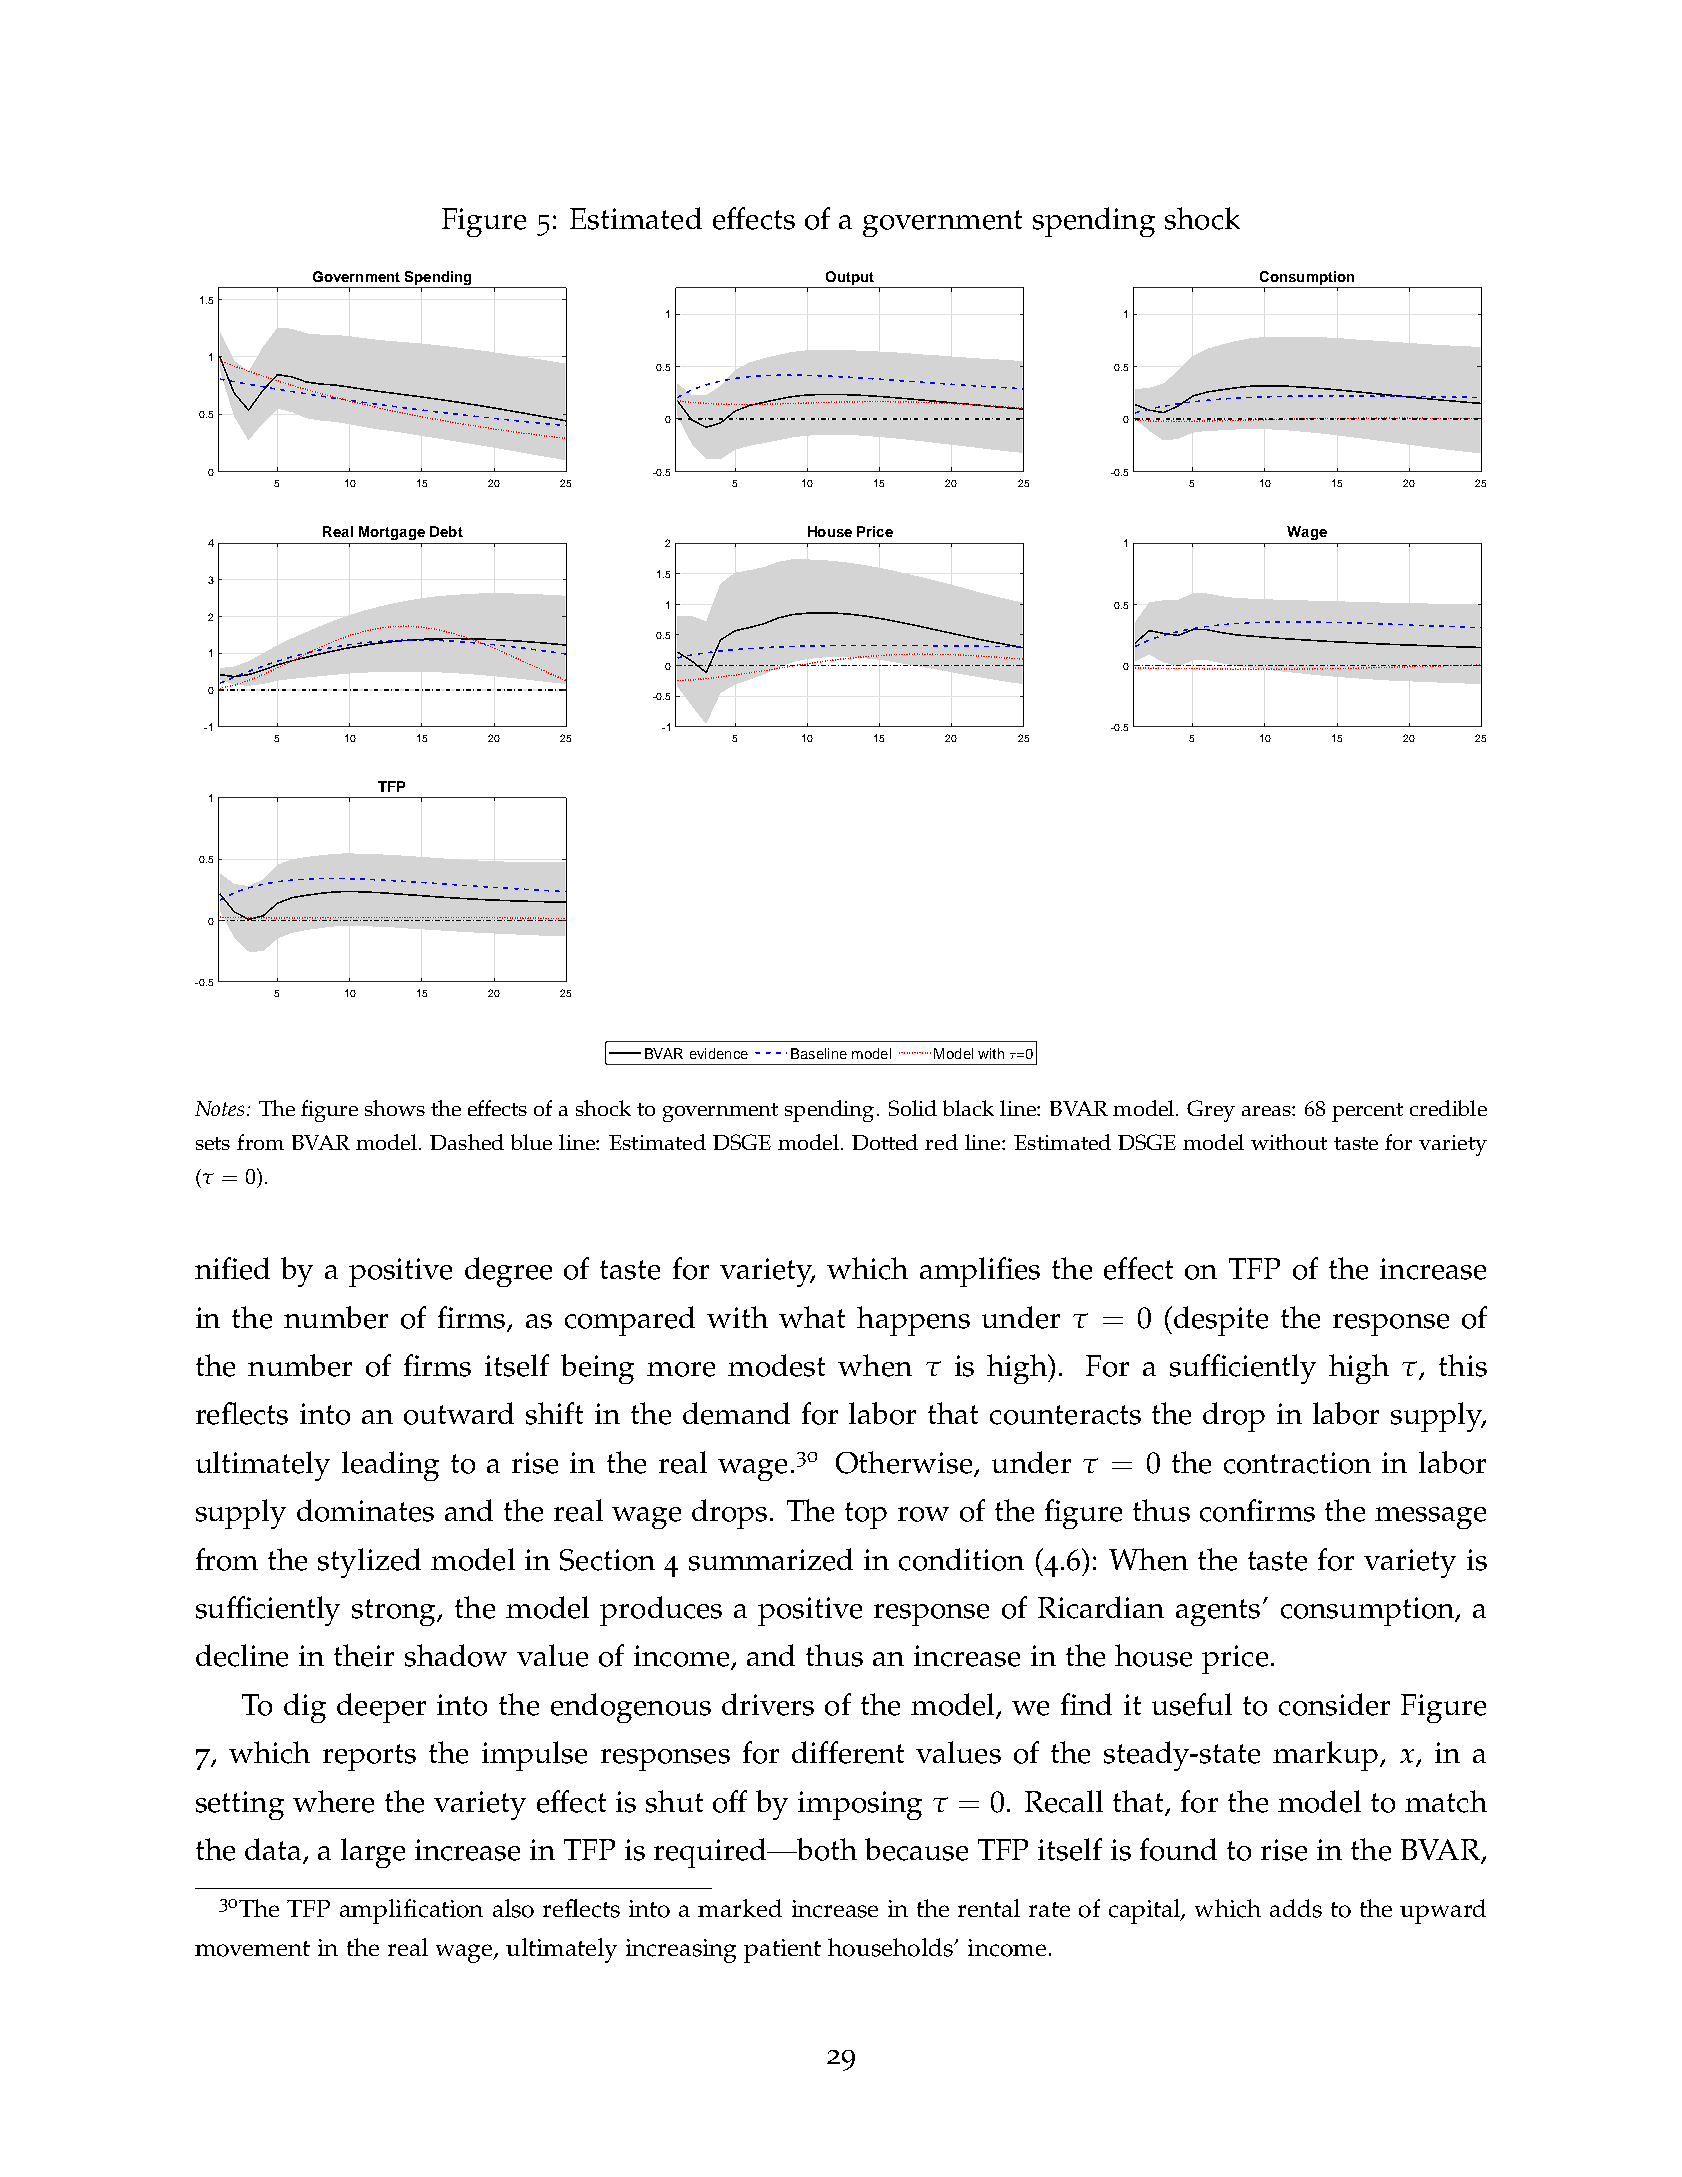 This page has width=1682, height=2177. I want to click on contraction, so click(1297, 1463).
